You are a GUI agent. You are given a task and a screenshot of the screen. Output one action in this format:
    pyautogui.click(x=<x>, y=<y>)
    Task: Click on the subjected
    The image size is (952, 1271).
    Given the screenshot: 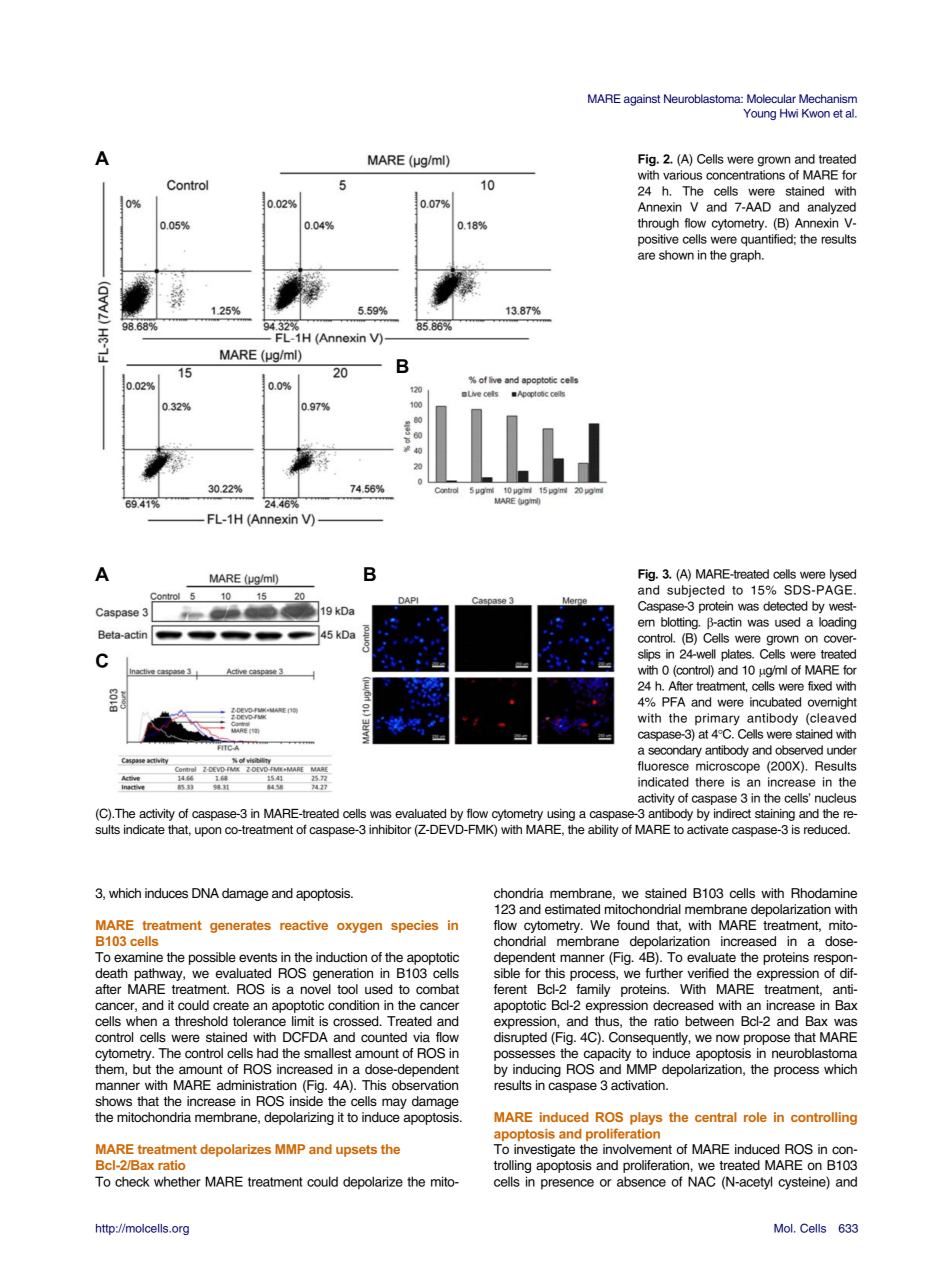 What is the action you would take?
    pyautogui.click(x=696, y=591)
